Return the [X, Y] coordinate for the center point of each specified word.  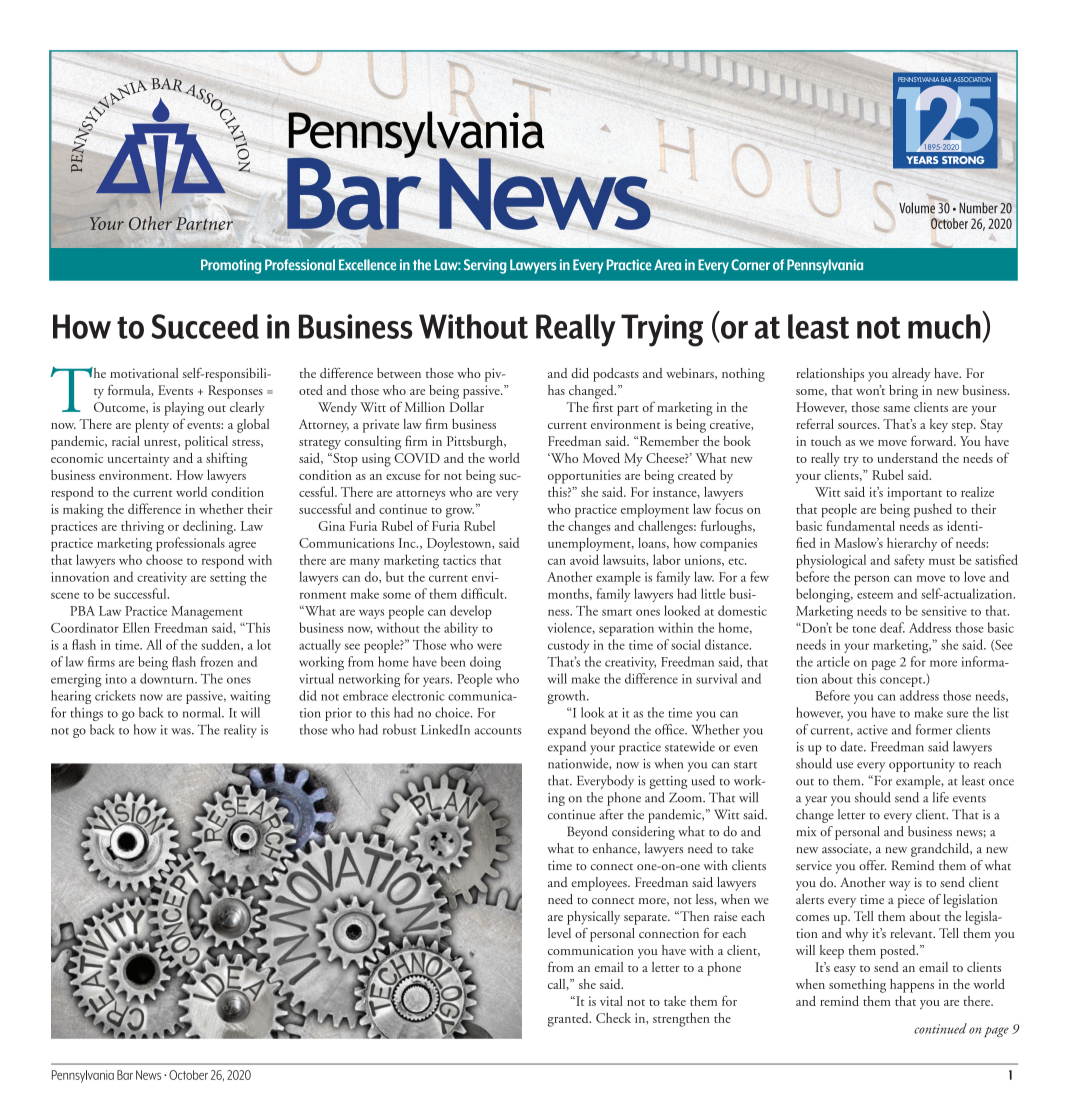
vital [611, 1001]
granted [569, 1020]
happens [912, 986]
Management [207, 613]
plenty [152, 426]
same [896, 409]
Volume [917, 208]
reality [240, 731]
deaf [892, 627]
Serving [485, 266]
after [611, 814]
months [569, 594]
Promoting [231, 266]
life [941, 797]
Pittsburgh [476, 443]
